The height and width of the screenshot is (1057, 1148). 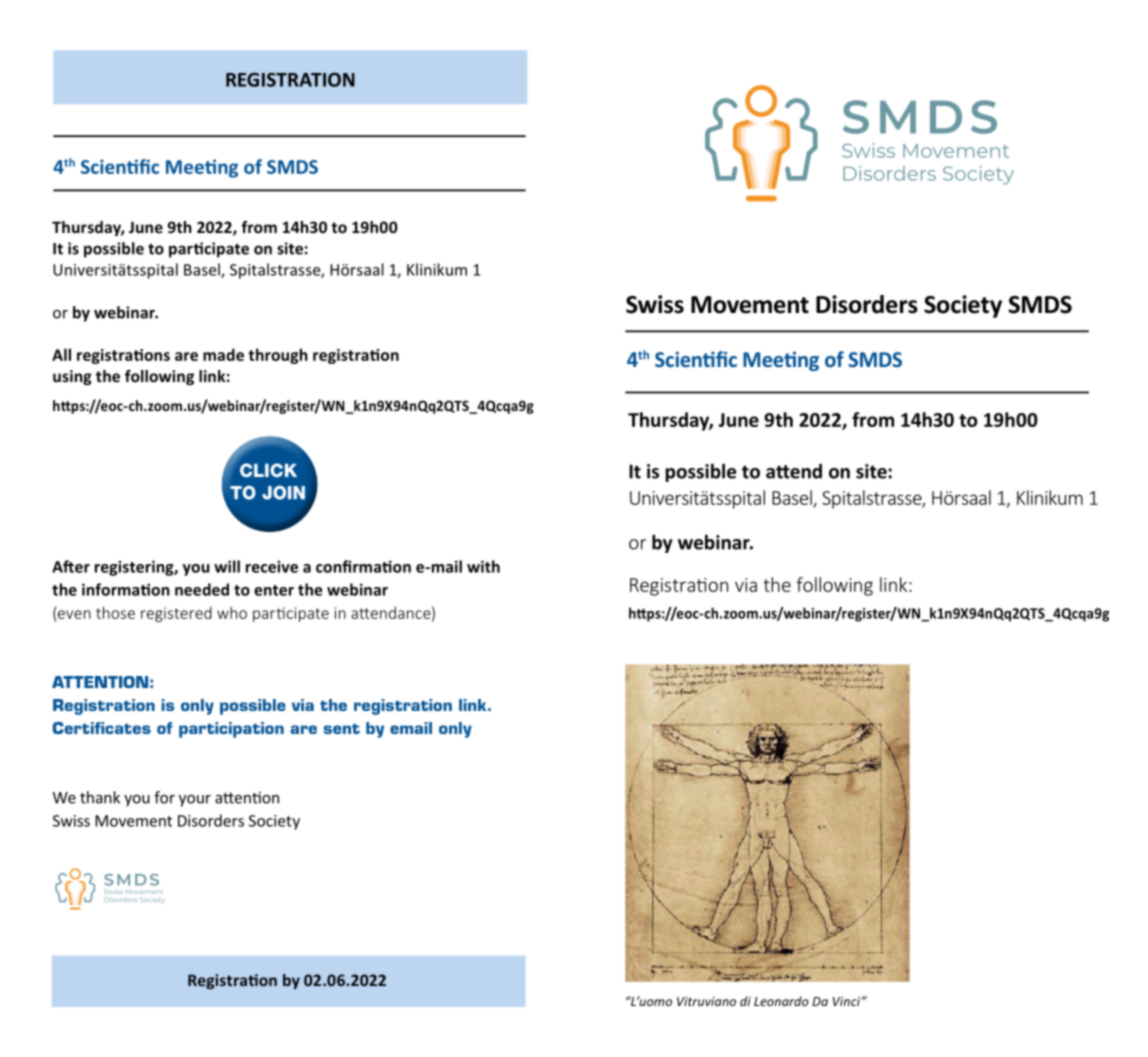 I want to click on through, so click(x=278, y=356).
